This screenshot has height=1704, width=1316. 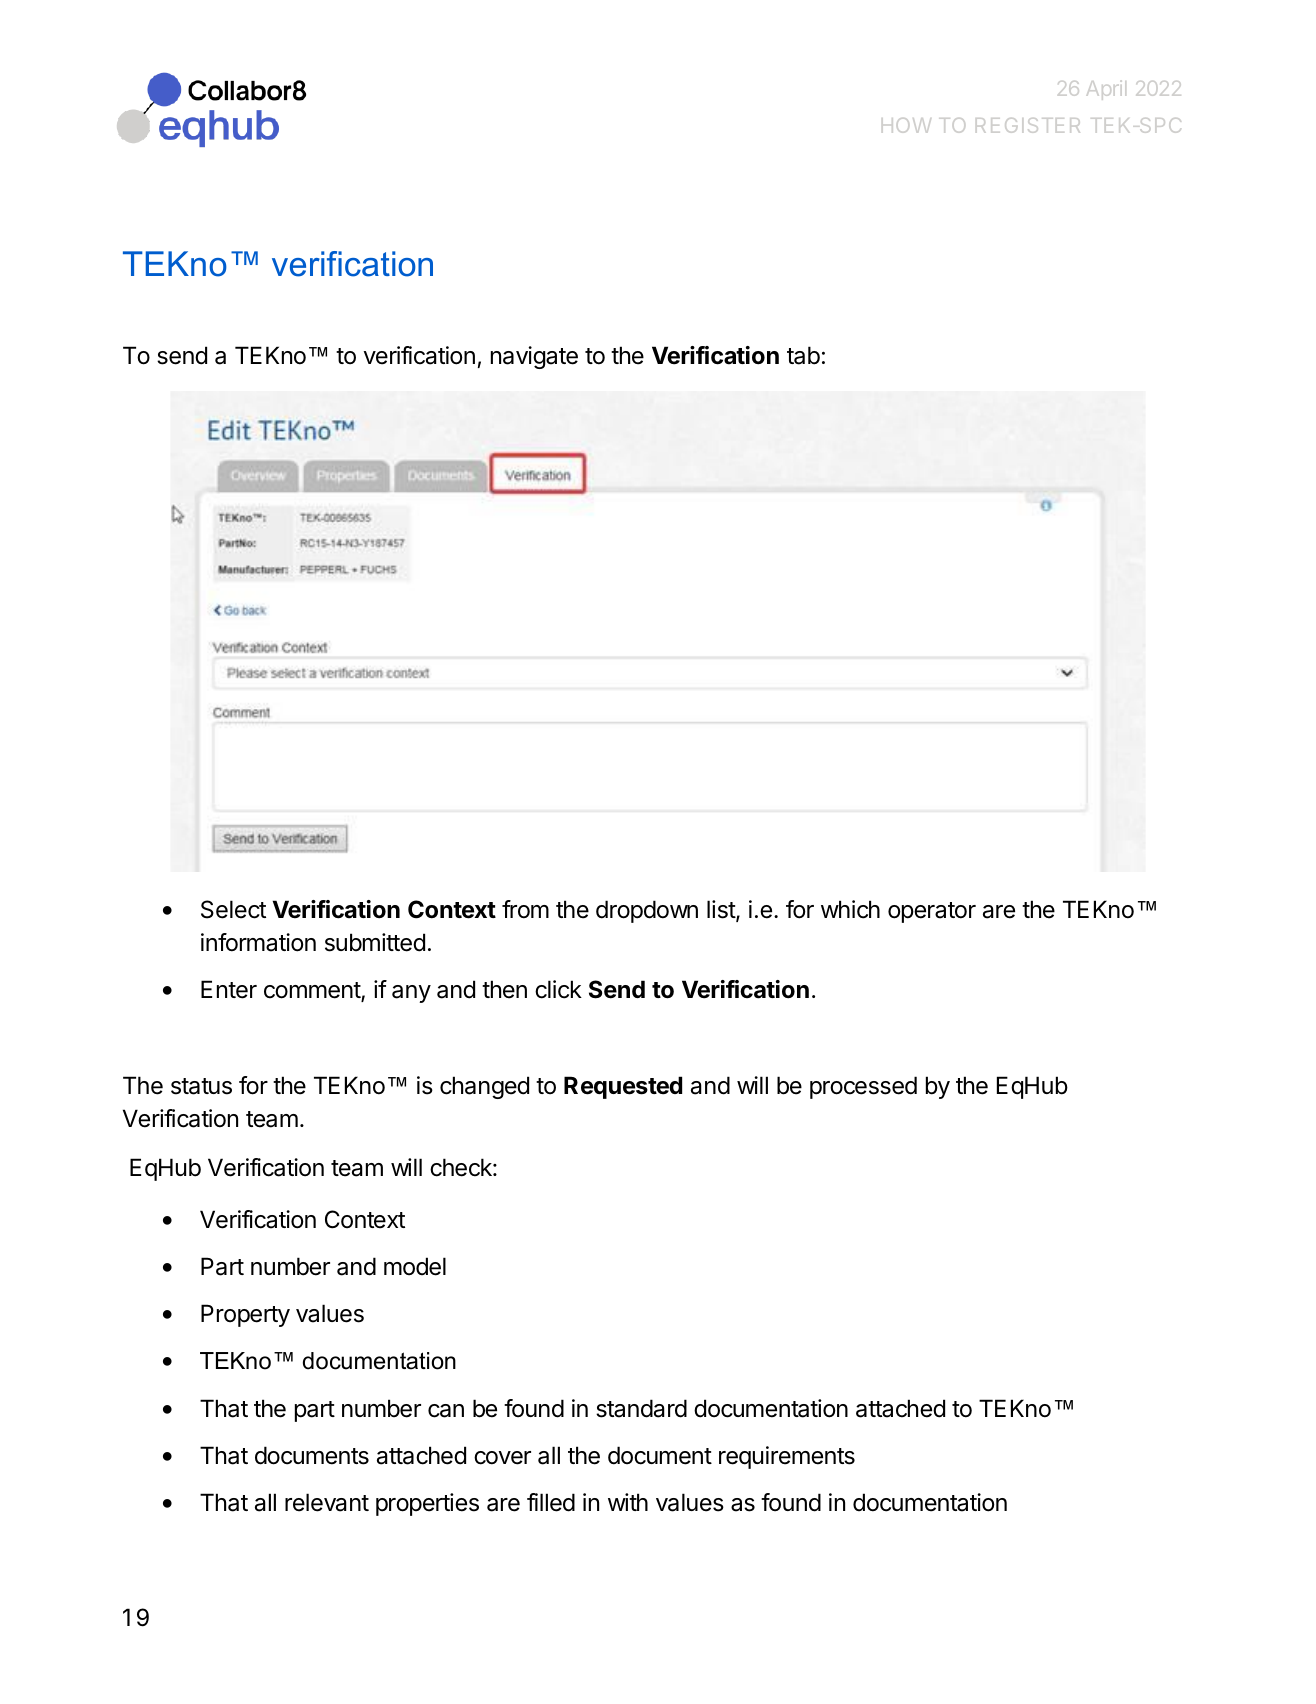 What do you see at coordinates (233, 909) in the screenshot?
I see `Select` at bounding box center [233, 909].
